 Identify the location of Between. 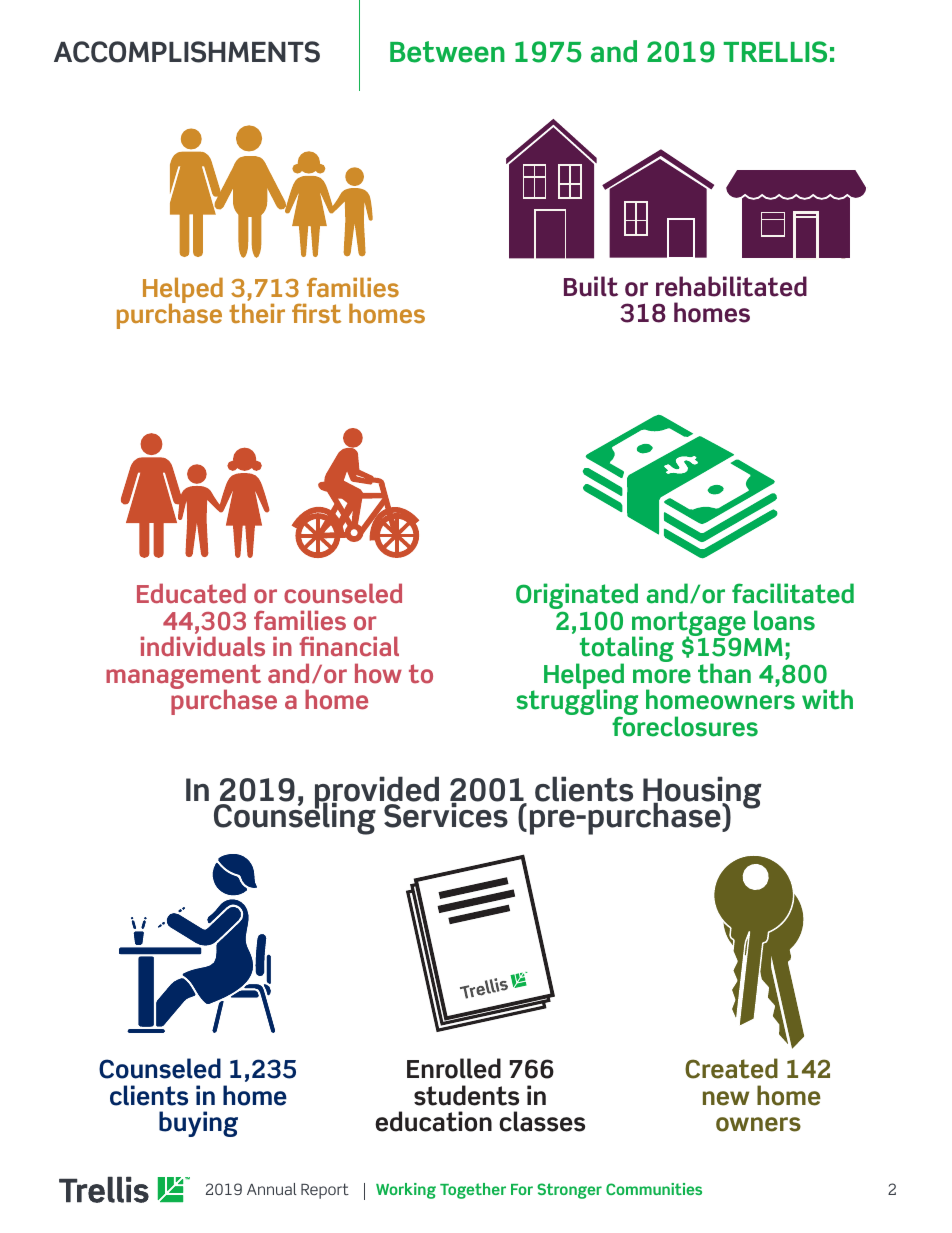
(447, 52).
